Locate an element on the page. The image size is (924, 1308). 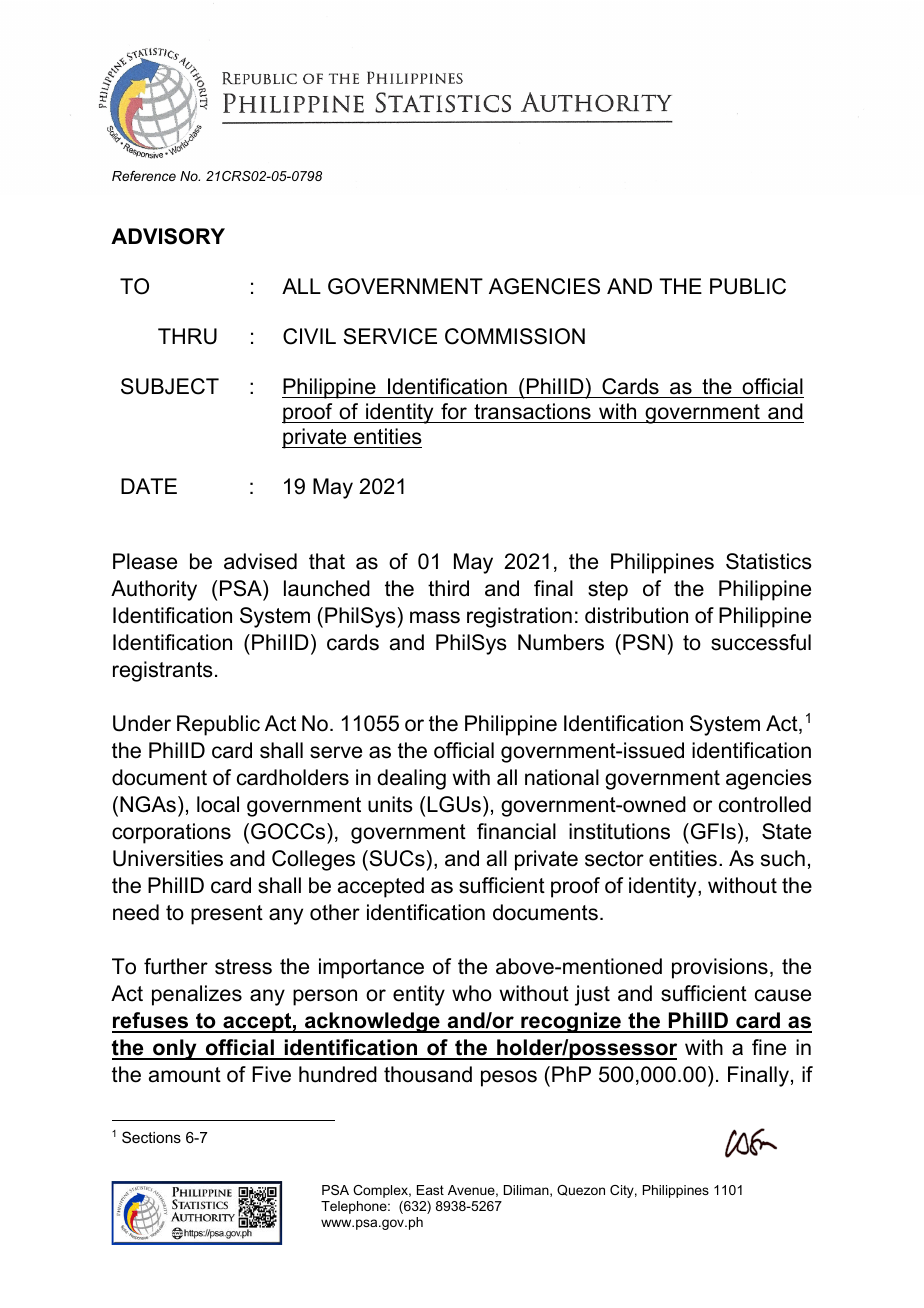
COMMISSION is located at coordinates (515, 336).
